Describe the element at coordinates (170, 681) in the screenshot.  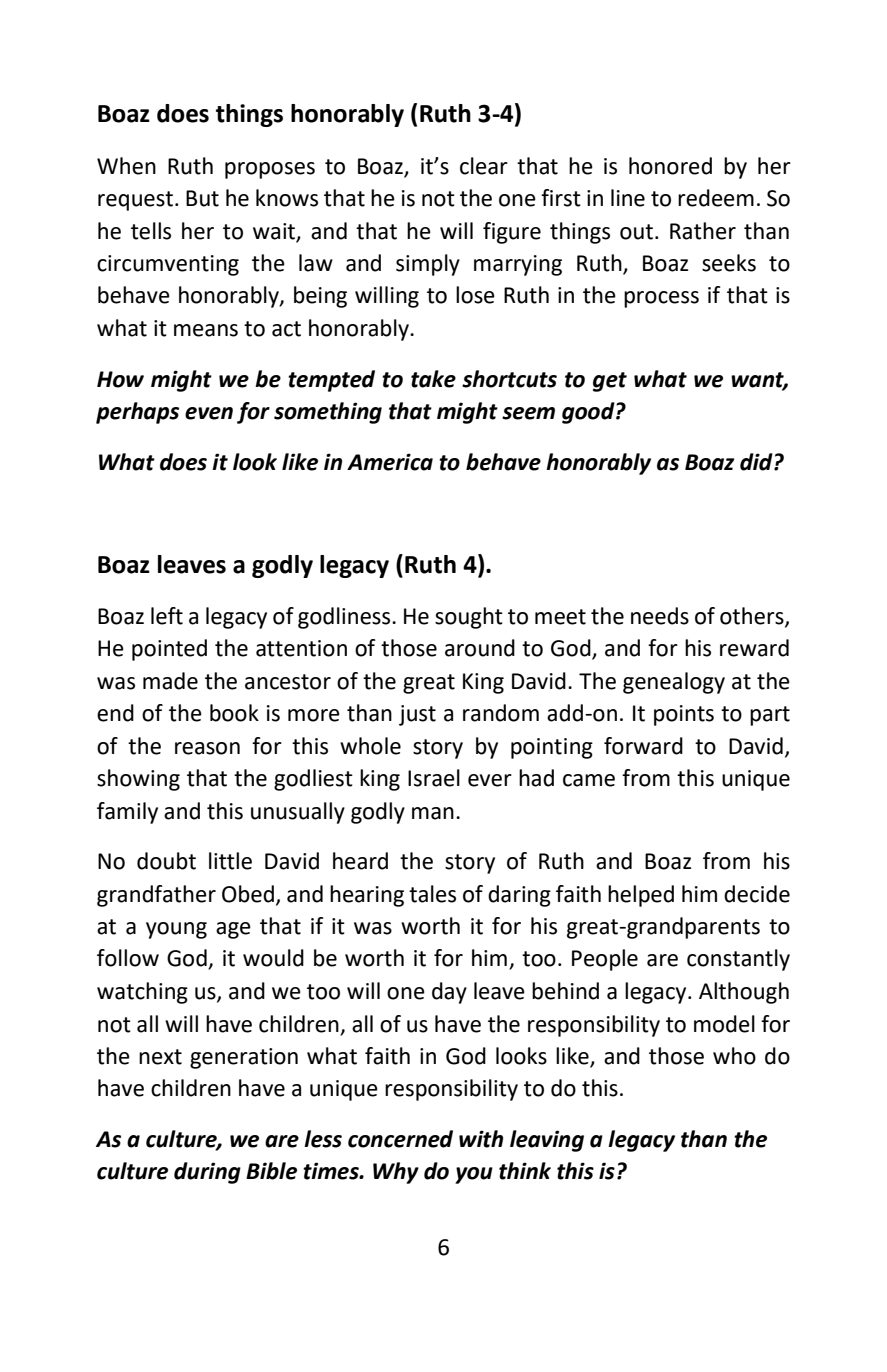
I see `made` at that location.
